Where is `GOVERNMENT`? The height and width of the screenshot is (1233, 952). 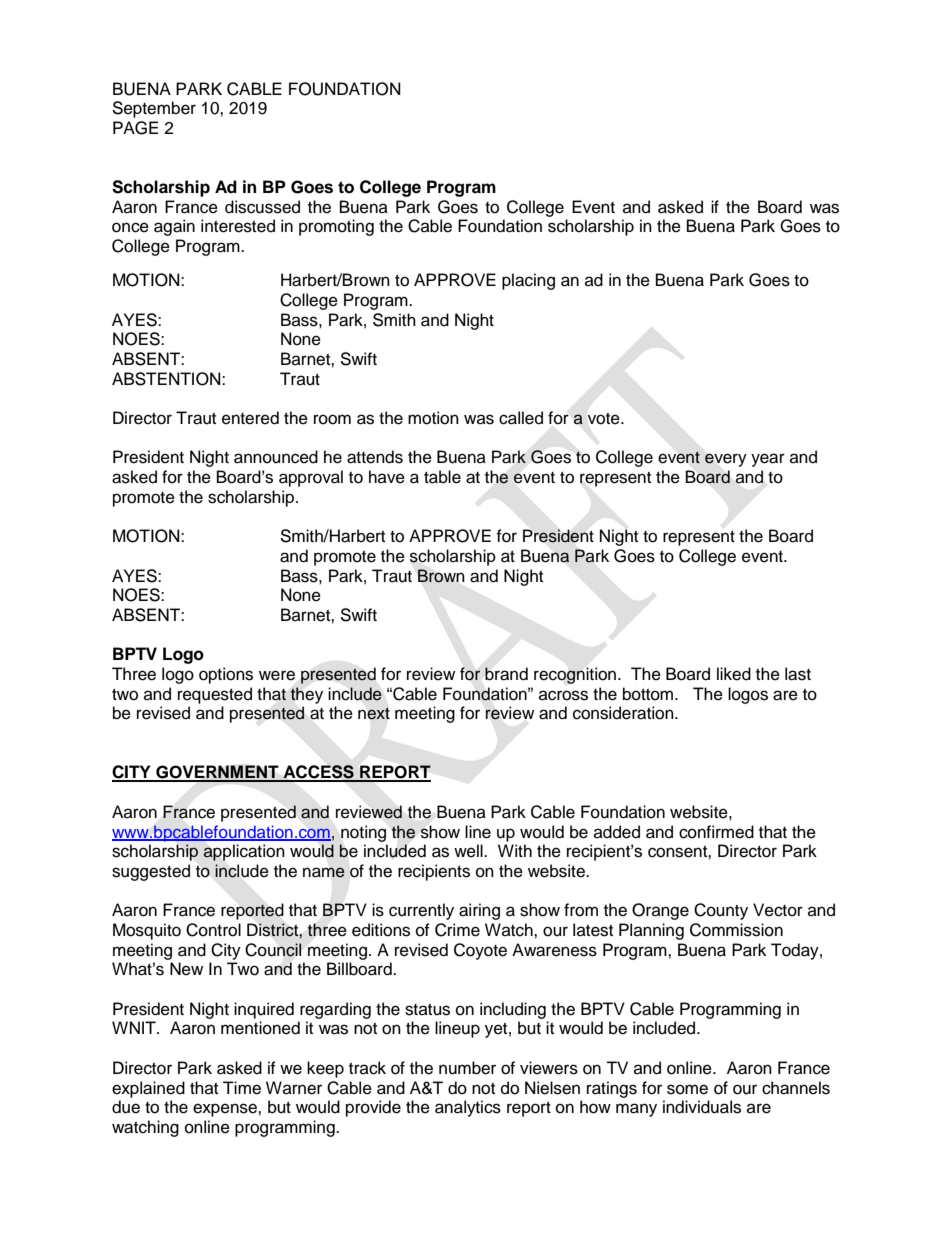
GOVERNMENT is located at coordinates (217, 773).
